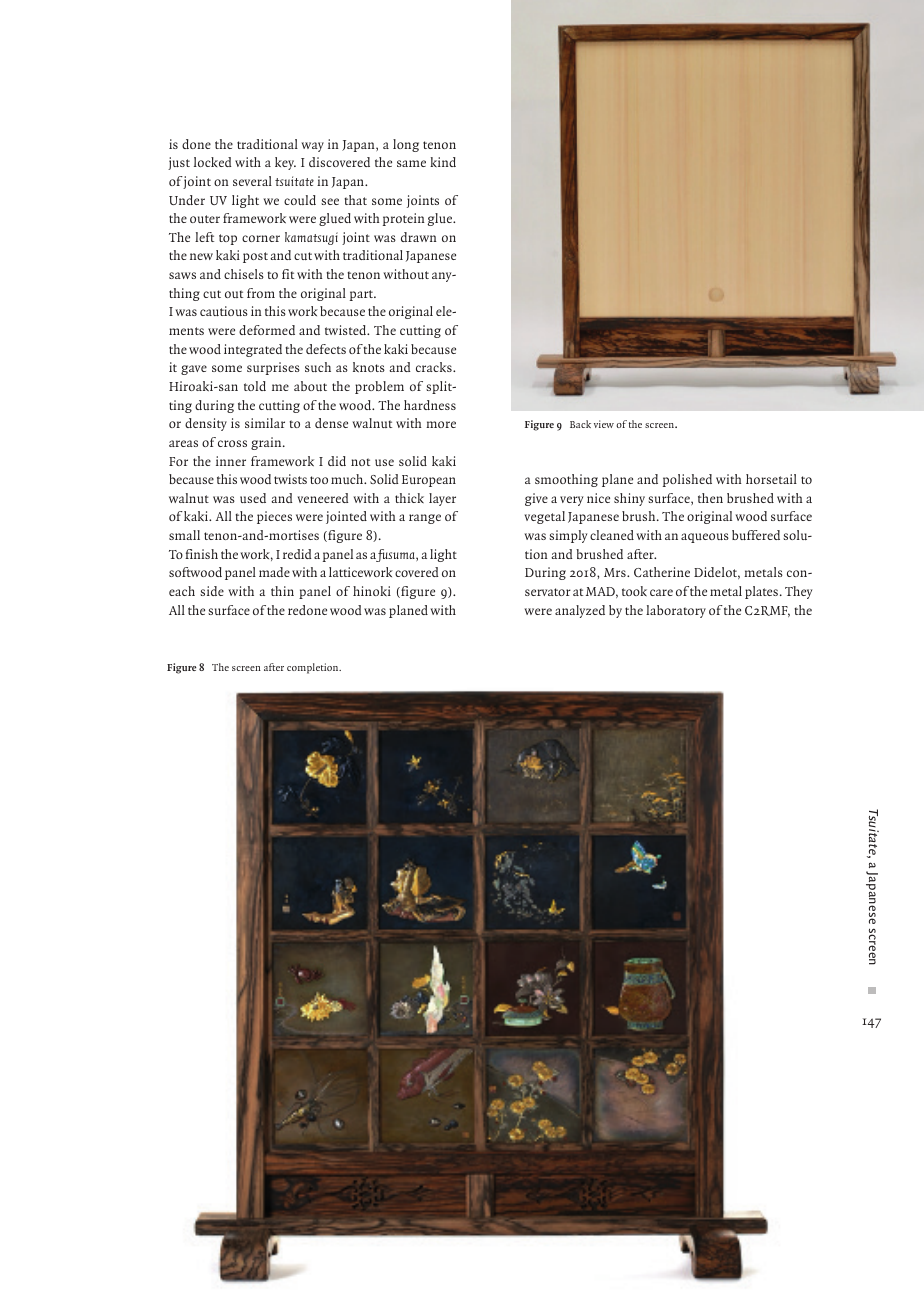 Image resolution: width=924 pixels, height=1308 pixels. What do you see at coordinates (212, 591) in the page?
I see `side` at bounding box center [212, 591].
